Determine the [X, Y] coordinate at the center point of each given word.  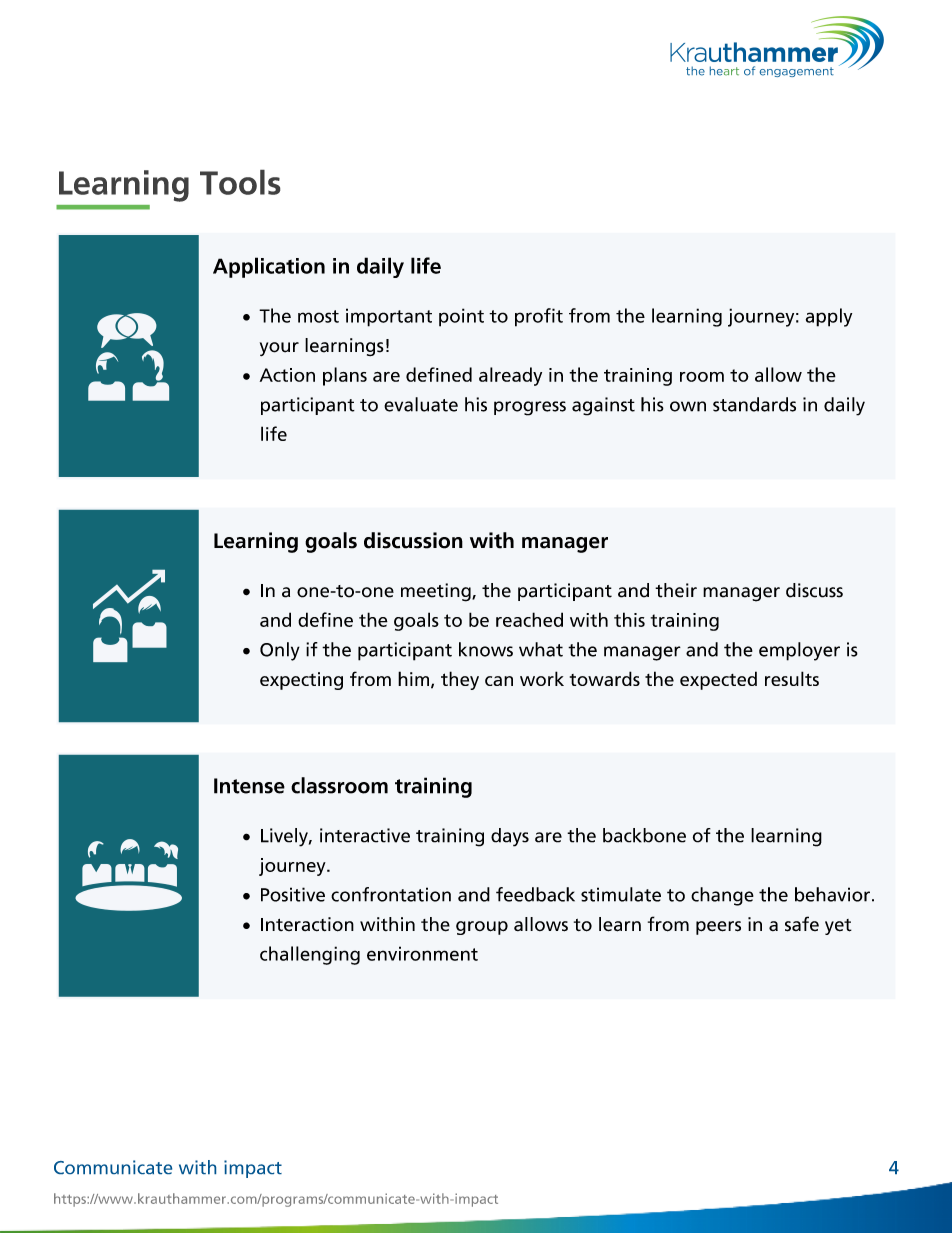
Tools [240, 182]
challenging [310, 955]
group [482, 928]
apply [829, 317]
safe [802, 924]
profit [539, 317]
